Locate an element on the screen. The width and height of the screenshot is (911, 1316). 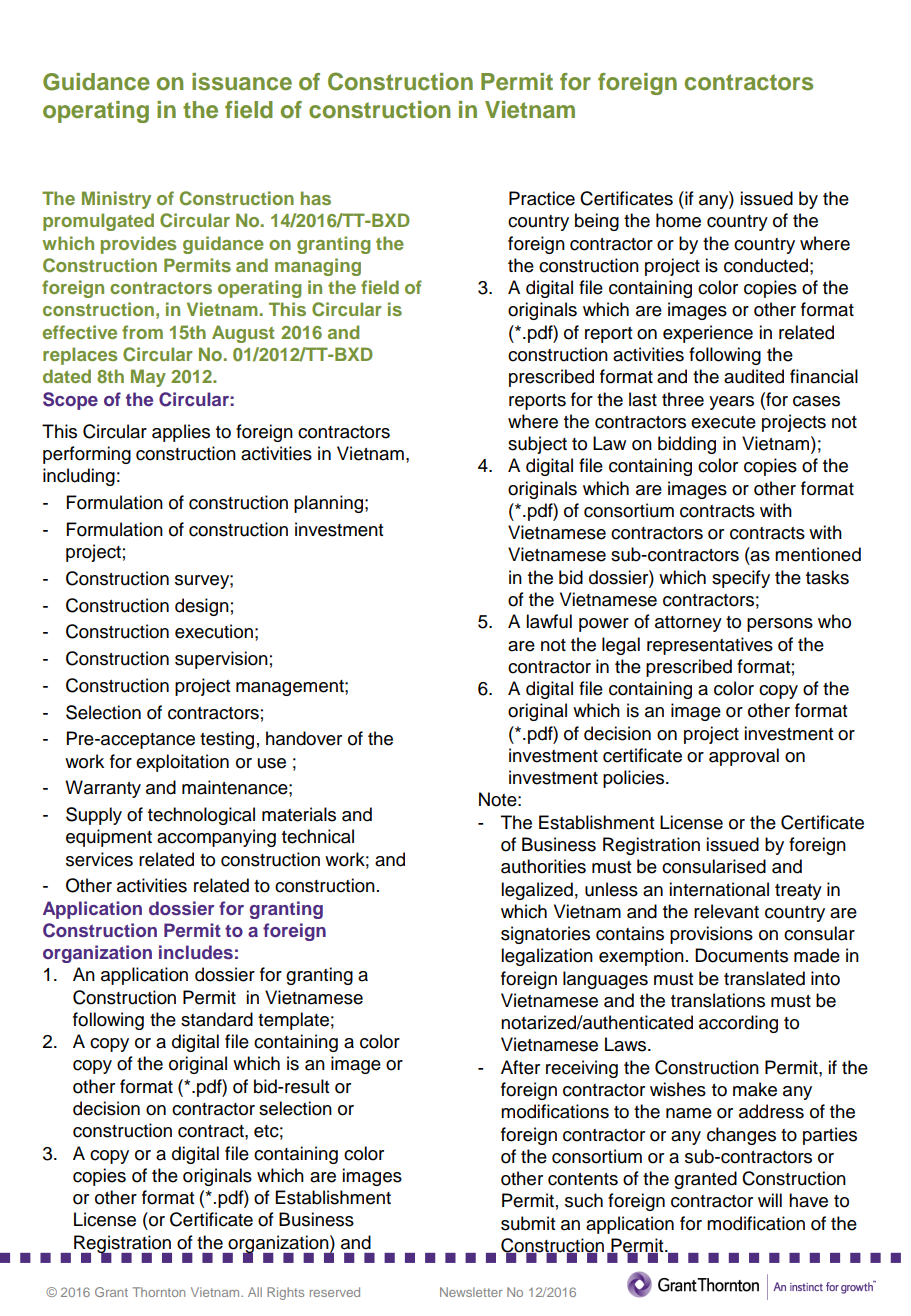
signatories is located at coordinates (545, 935).
